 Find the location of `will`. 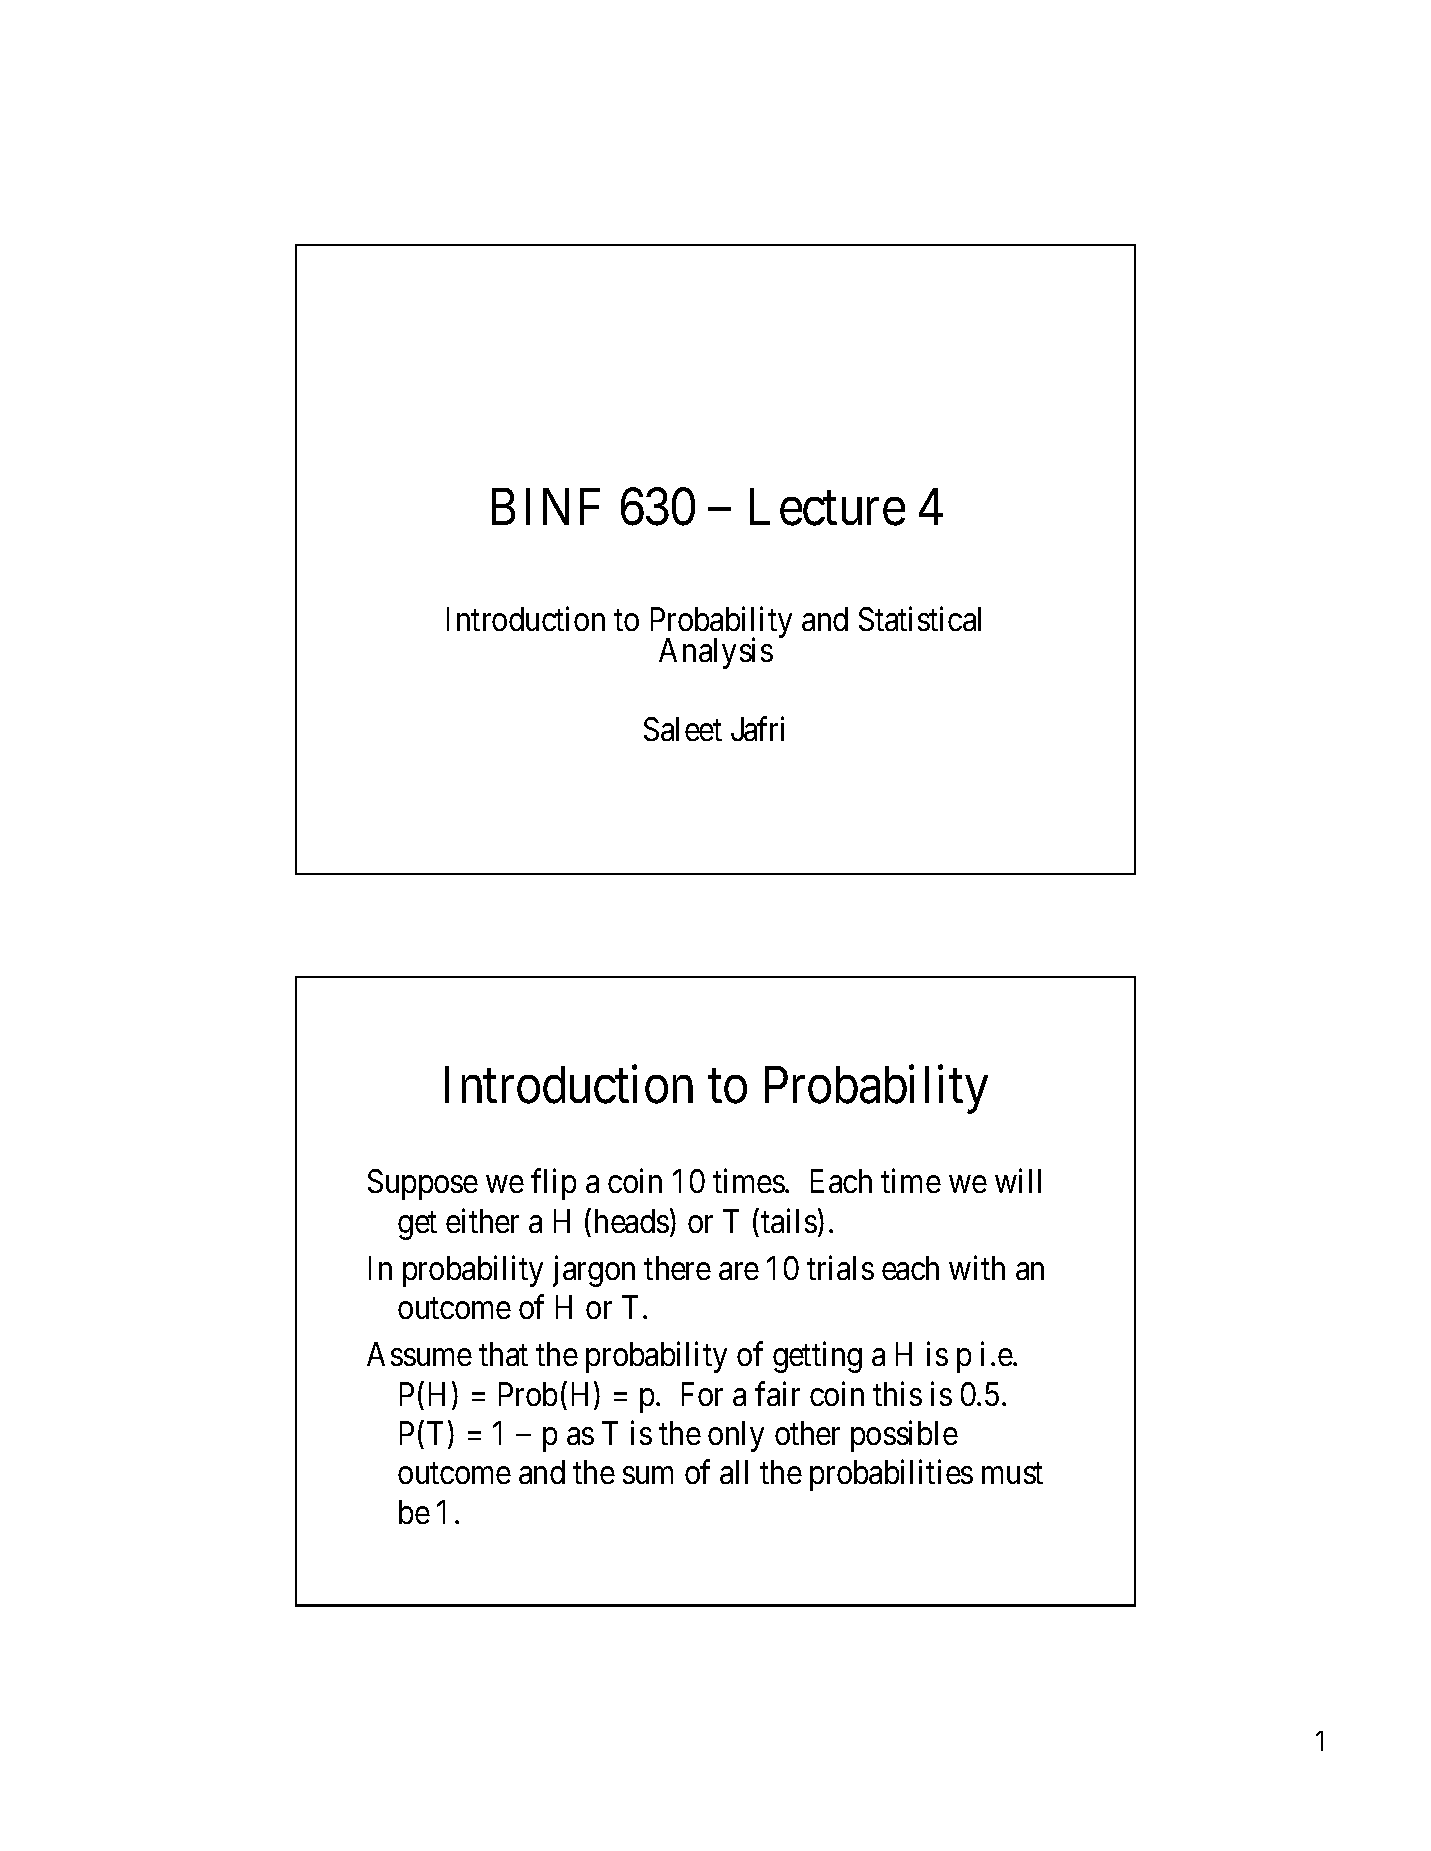

will is located at coordinates (1018, 1181).
